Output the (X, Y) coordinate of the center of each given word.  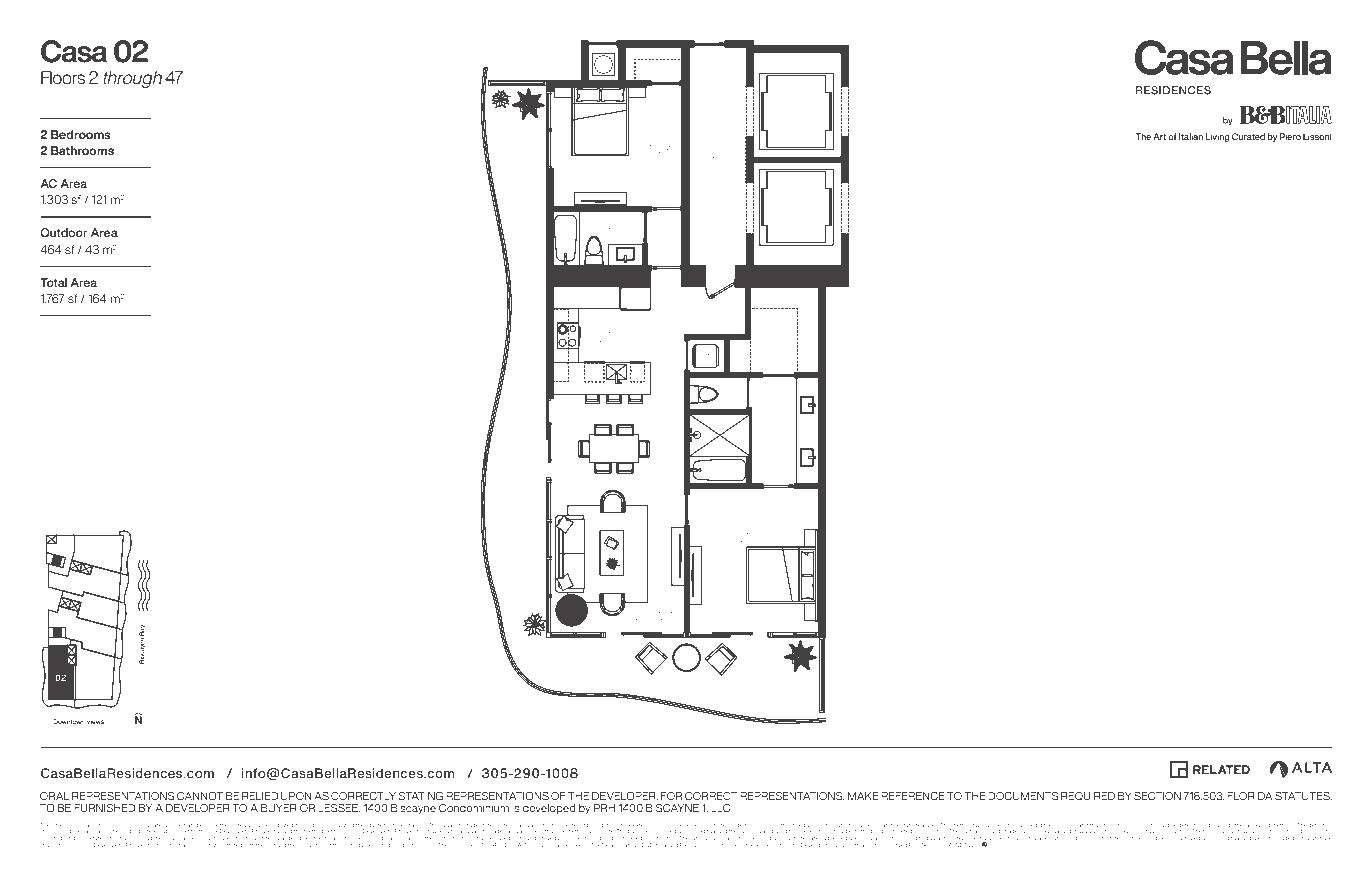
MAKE (863, 796)
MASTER (719, 533)
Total (53, 282)
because (208, 825)
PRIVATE (706, 159)
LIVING (645, 612)
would (1161, 825)
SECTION (1157, 796)
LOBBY (730, 159)
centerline (696, 825)
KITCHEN (615, 334)
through (132, 79)
